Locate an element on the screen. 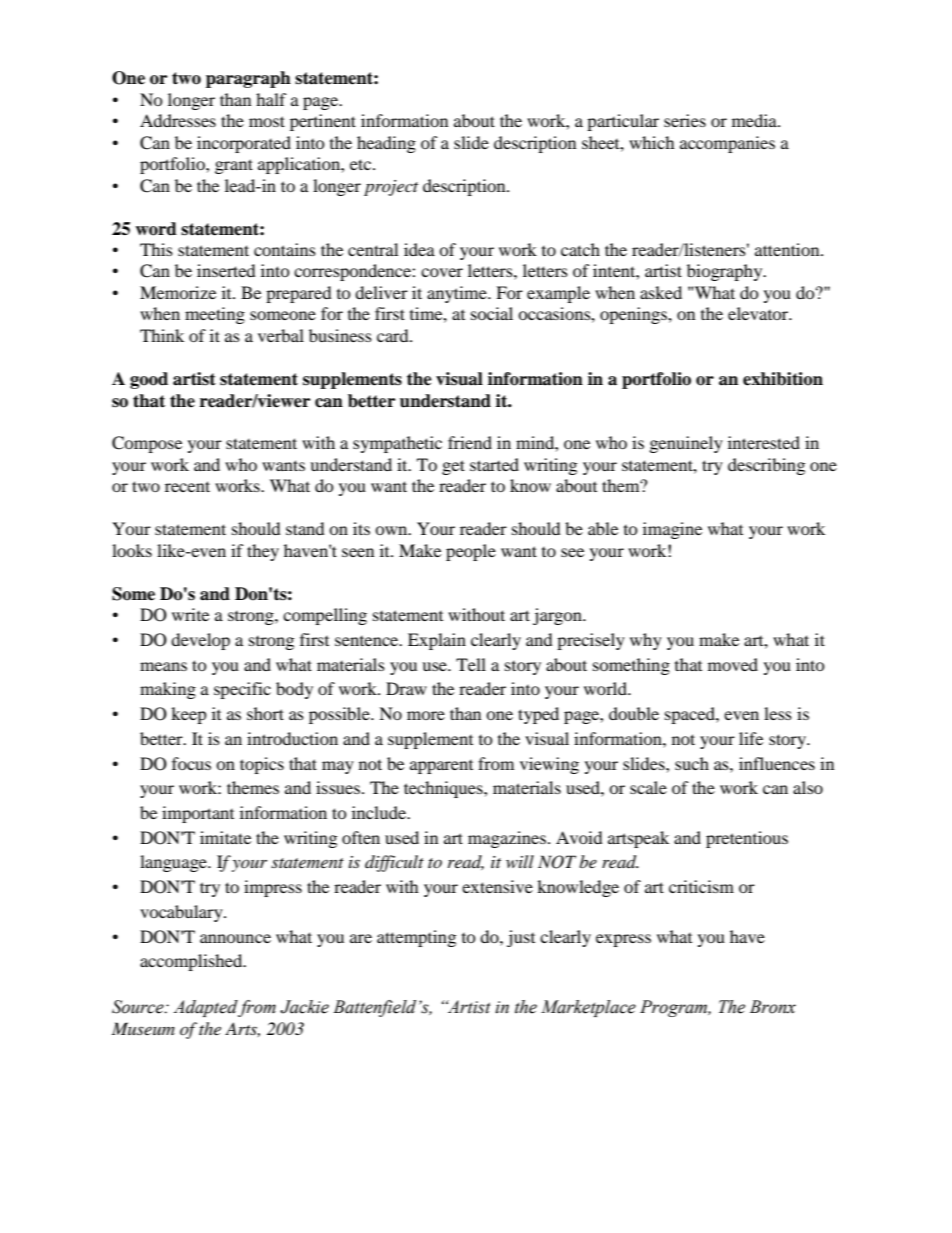  biography is located at coordinates (726, 272).
